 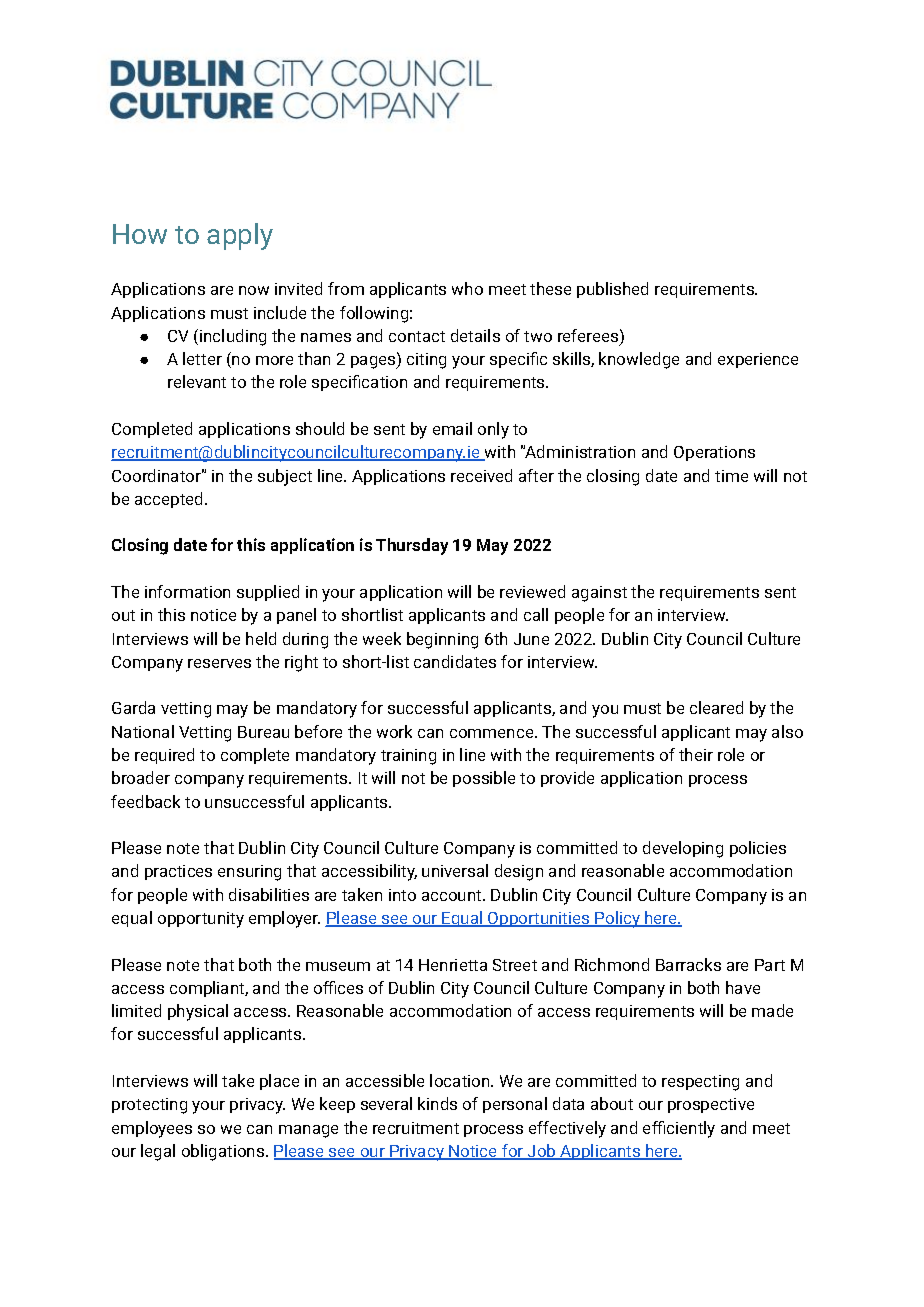 I want to click on published, so click(x=612, y=290).
